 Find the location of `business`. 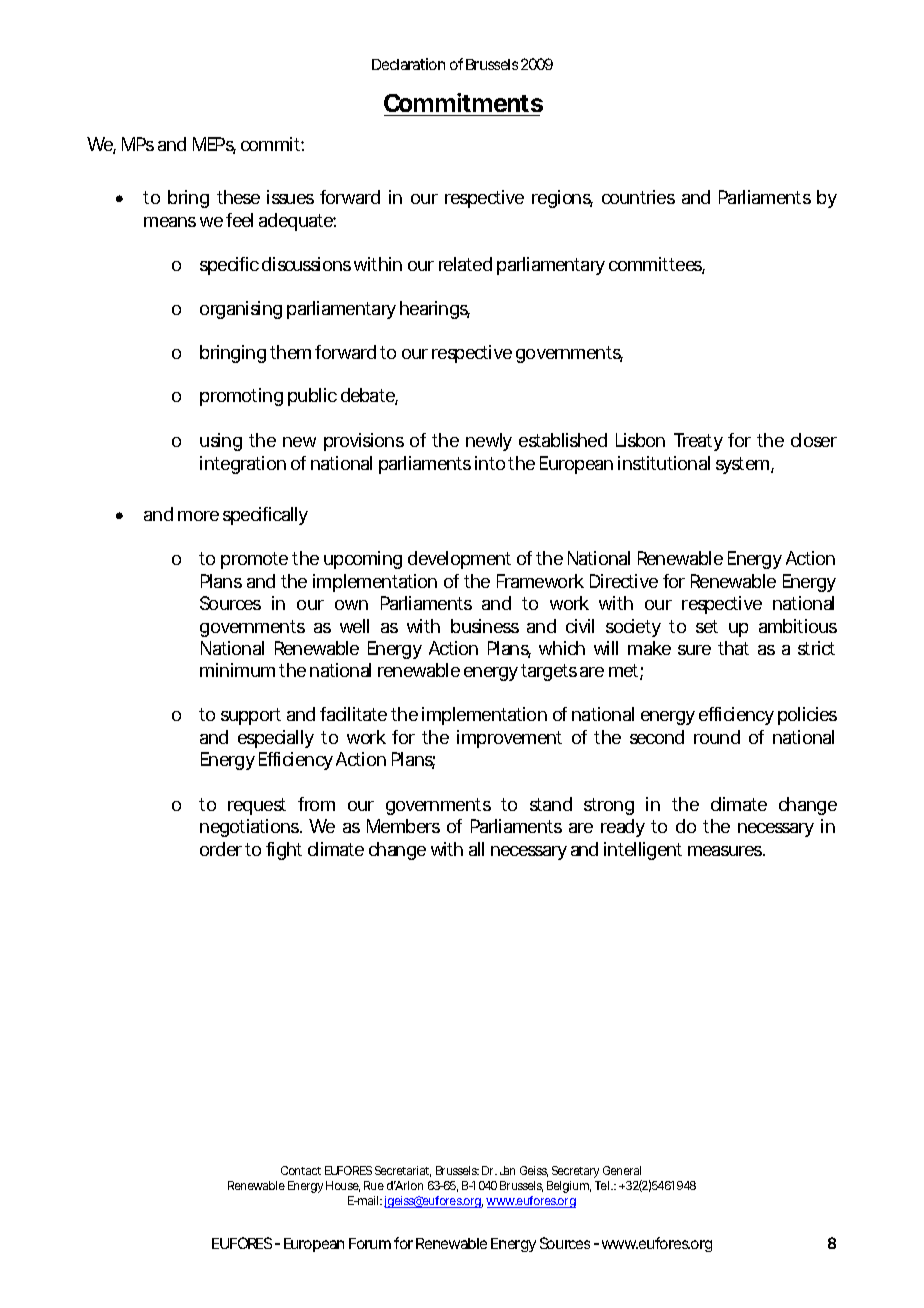

business is located at coordinates (485, 626).
